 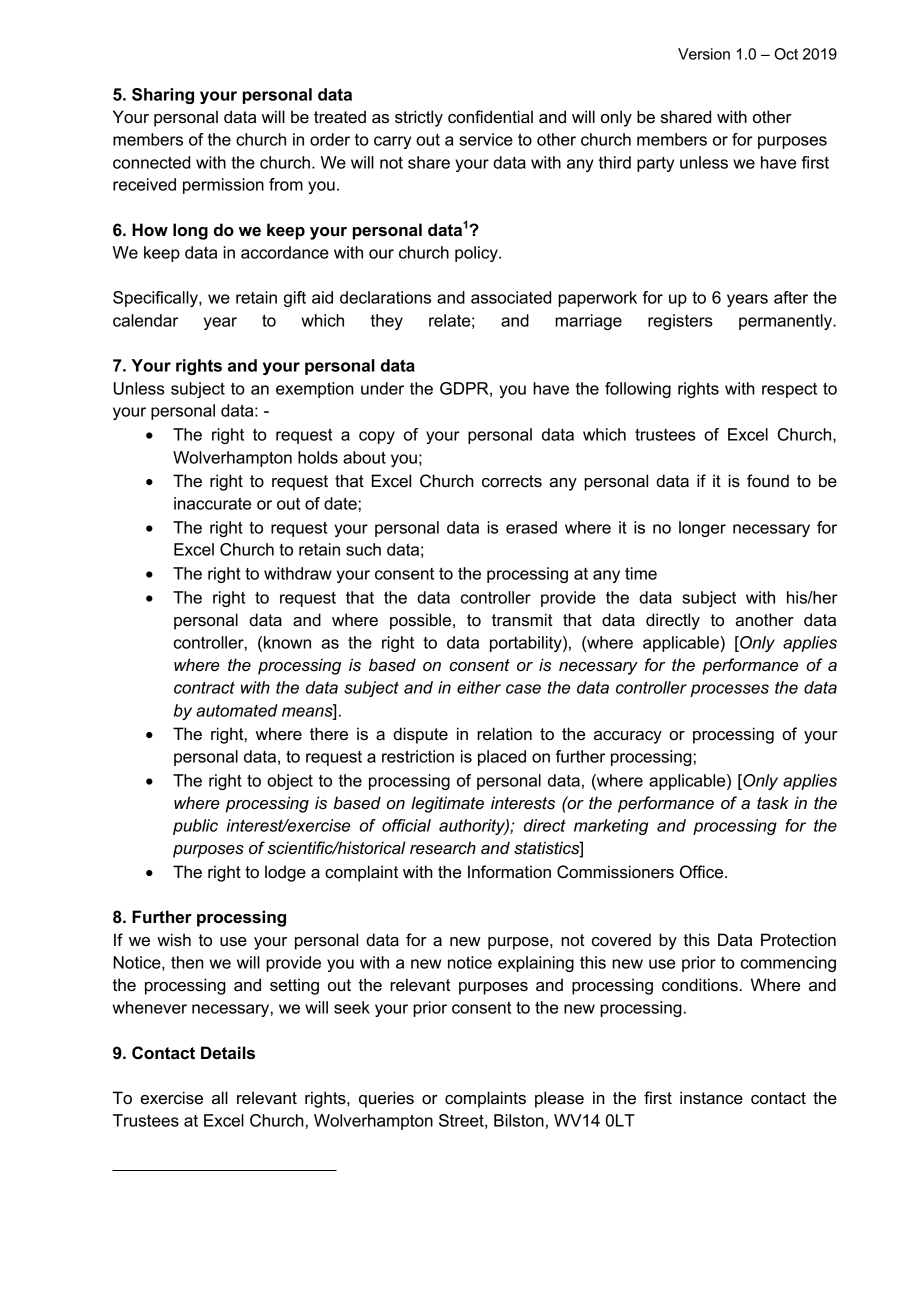 I want to click on Version, so click(x=704, y=54).
